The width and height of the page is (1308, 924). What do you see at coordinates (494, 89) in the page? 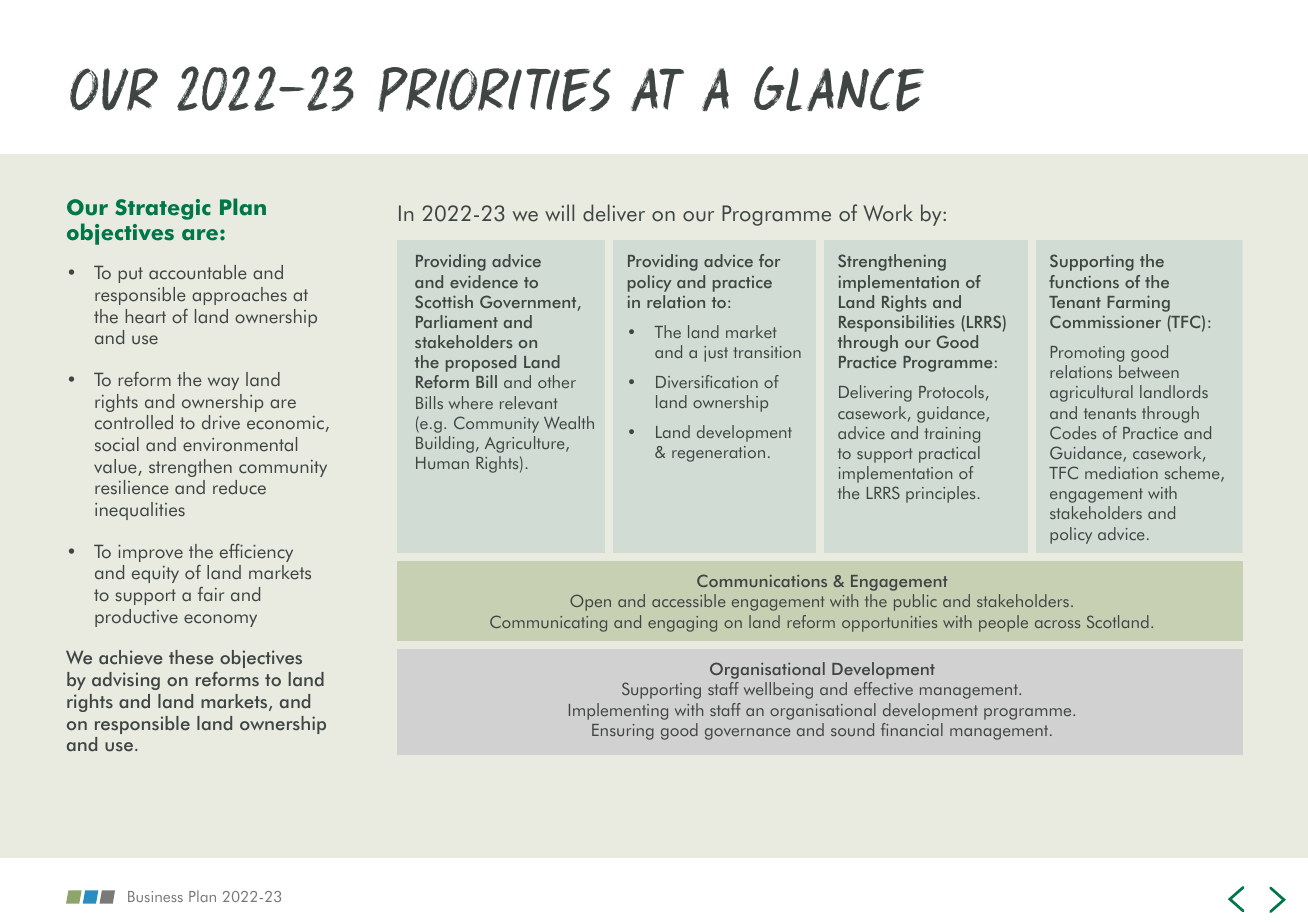
I see `PRIORITIES` at bounding box center [494, 89].
